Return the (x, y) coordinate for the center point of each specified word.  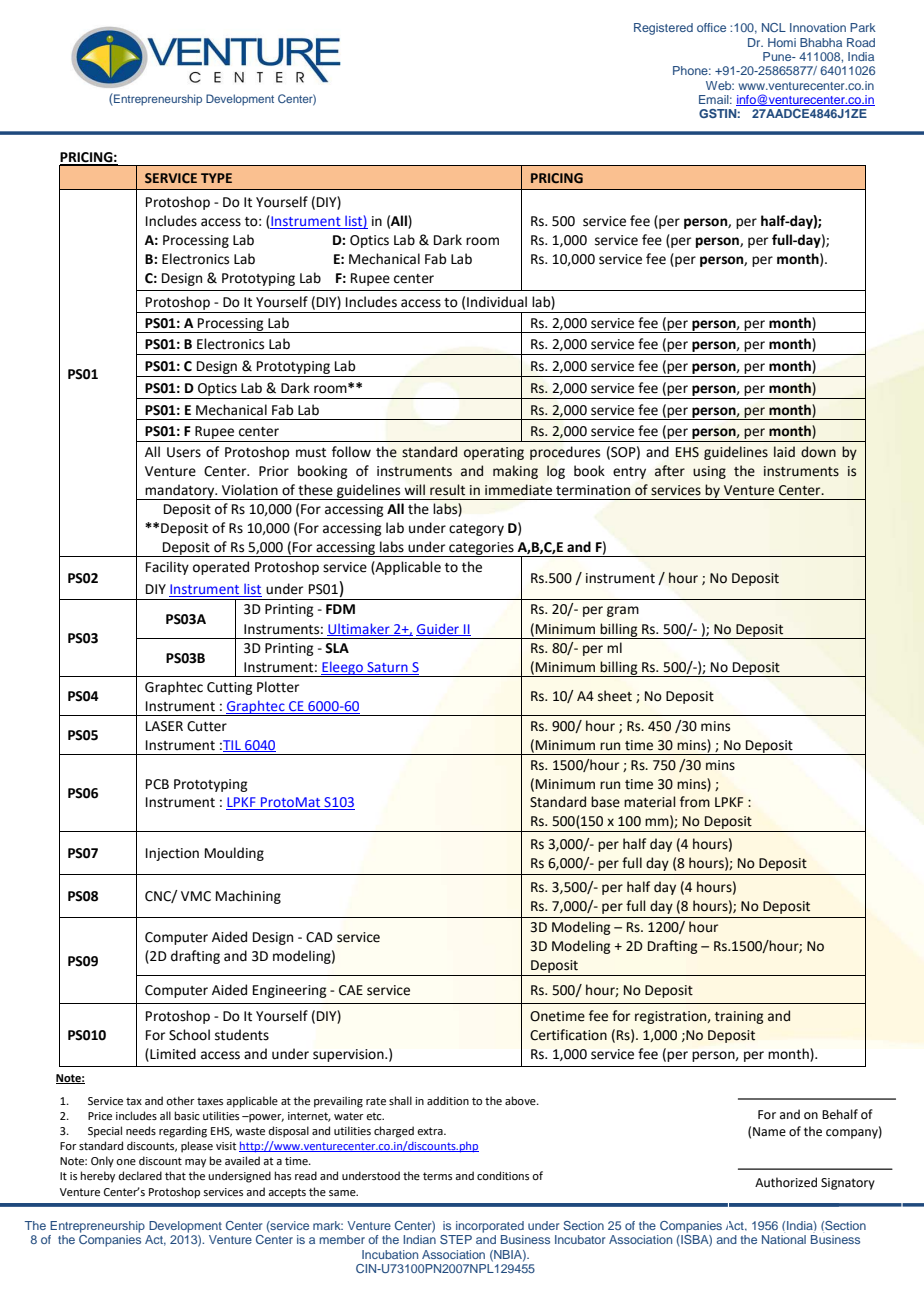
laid (784, 452)
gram (623, 611)
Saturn (387, 668)
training (739, 1017)
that (175, 1175)
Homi (782, 42)
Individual (497, 302)
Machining (248, 897)
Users (184, 452)
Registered (663, 29)
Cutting (230, 688)
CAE (351, 990)
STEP (456, 1239)
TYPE (216, 178)
